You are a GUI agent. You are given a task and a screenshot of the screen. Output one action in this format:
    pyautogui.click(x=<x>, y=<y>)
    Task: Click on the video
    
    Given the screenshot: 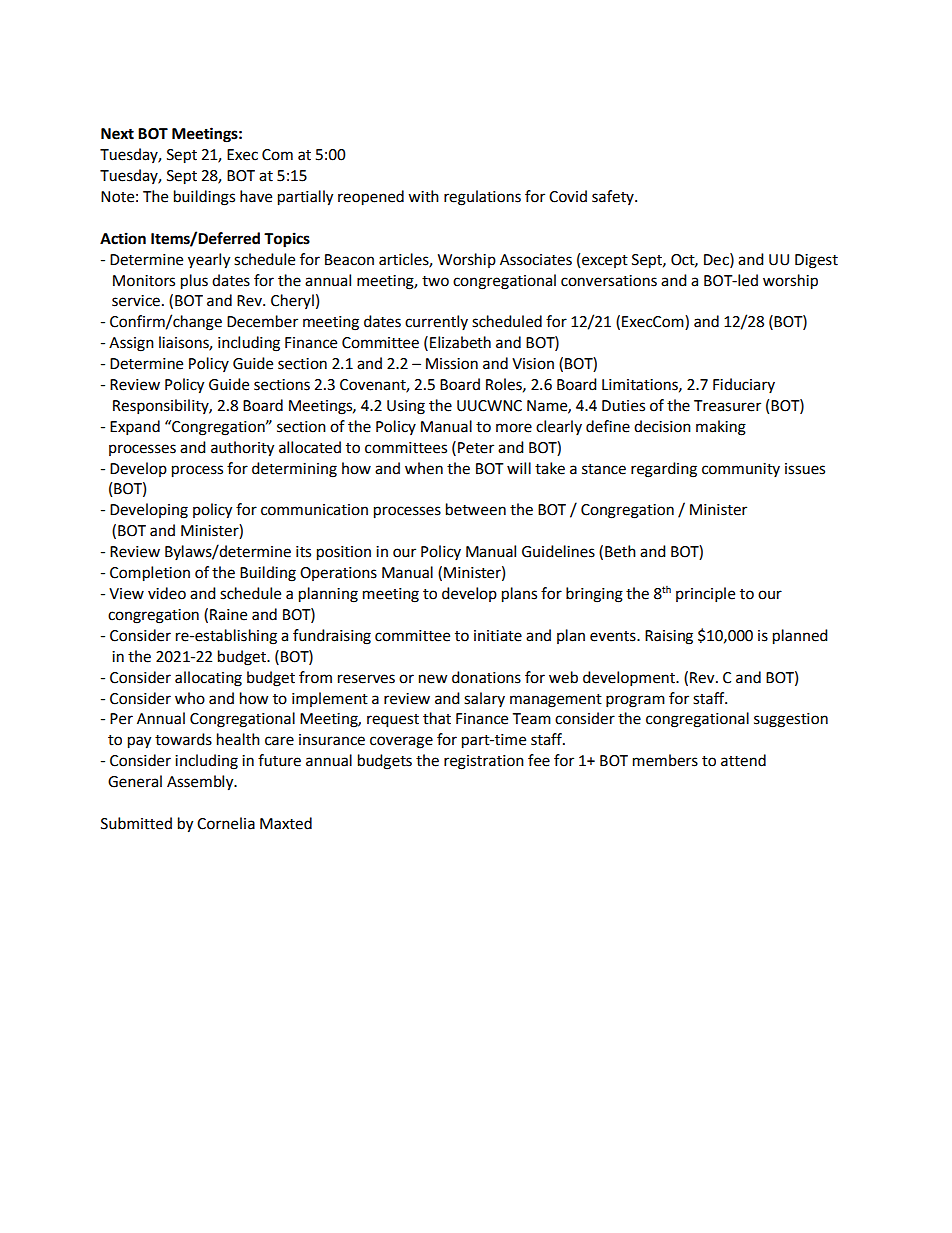 What is the action you would take?
    pyautogui.click(x=167, y=593)
